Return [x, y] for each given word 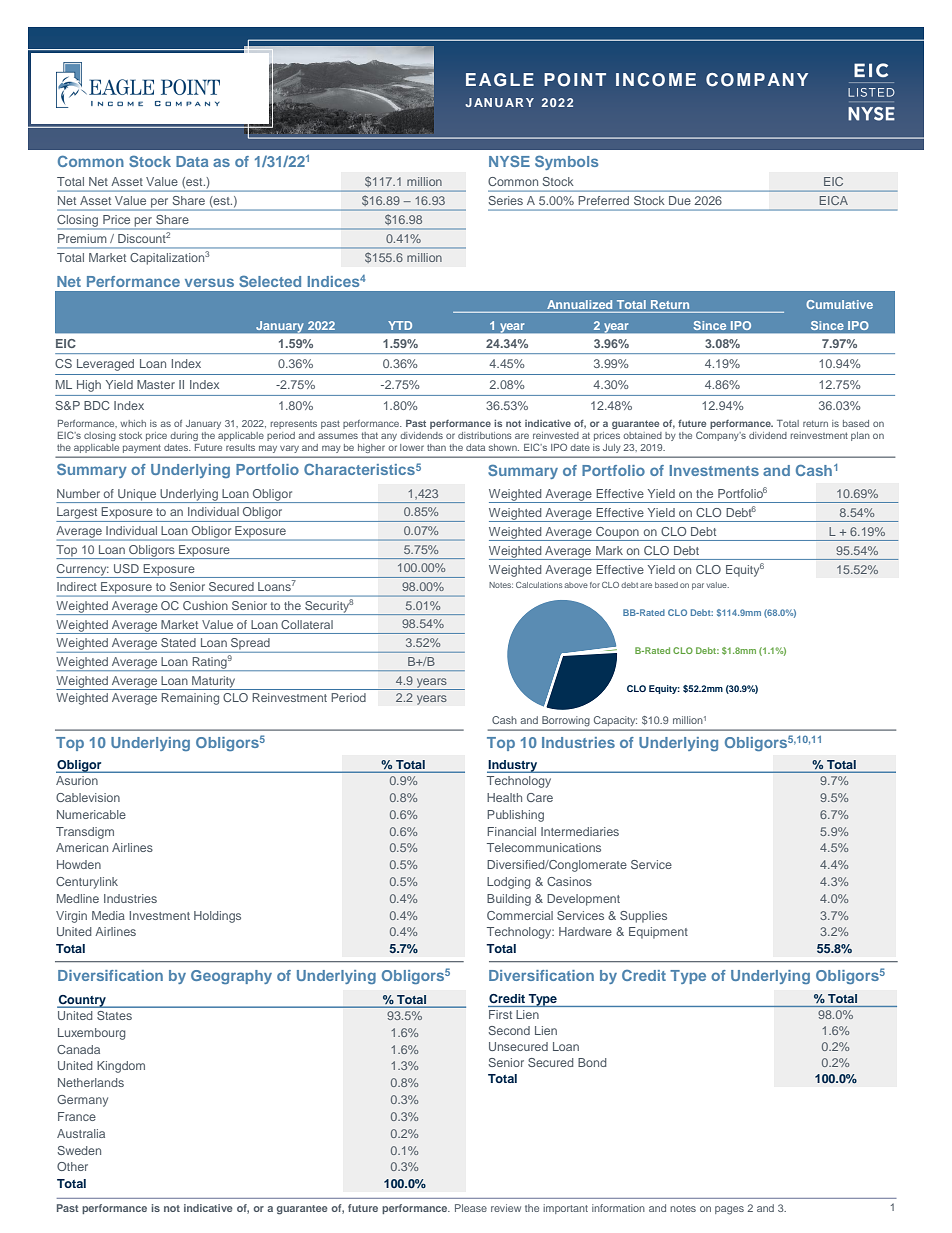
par [698, 586]
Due [680, 200]
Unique [137, 496]
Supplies [643, 917]
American [82, 847]
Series [505, 200]
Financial [511, 831]
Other [72, 1166]
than [436, 447]
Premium [82, 238]
